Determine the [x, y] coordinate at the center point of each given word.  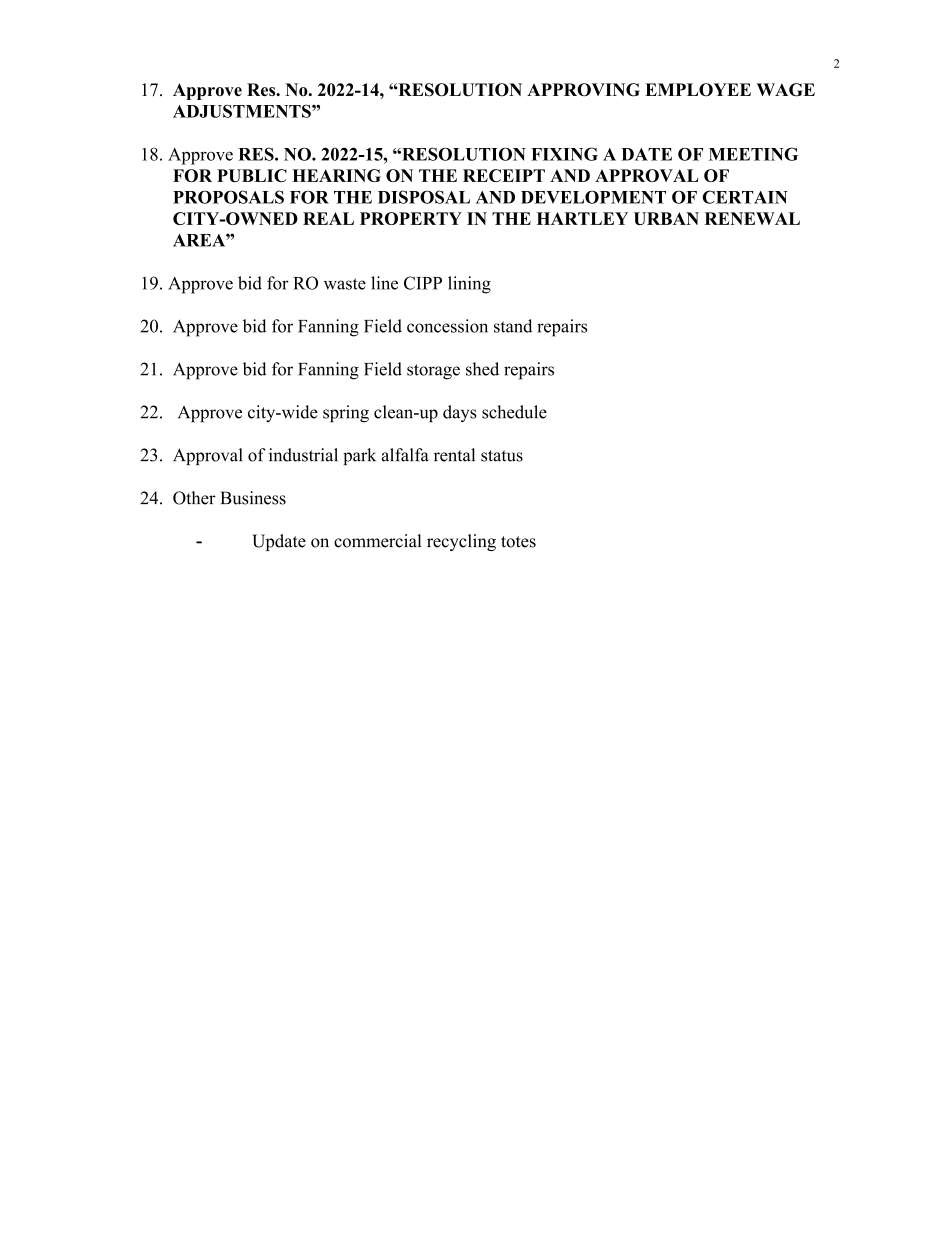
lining [469, 285]
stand [513, 326]
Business [253, 498]
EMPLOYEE [698, 90]
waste [345, 284]
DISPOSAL [424, 197]
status [502, 456]
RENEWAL [752, 218]
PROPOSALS [228, 197]
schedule [514, 412]
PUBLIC [252, 175]
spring [346, 414]
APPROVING [583, 90]
